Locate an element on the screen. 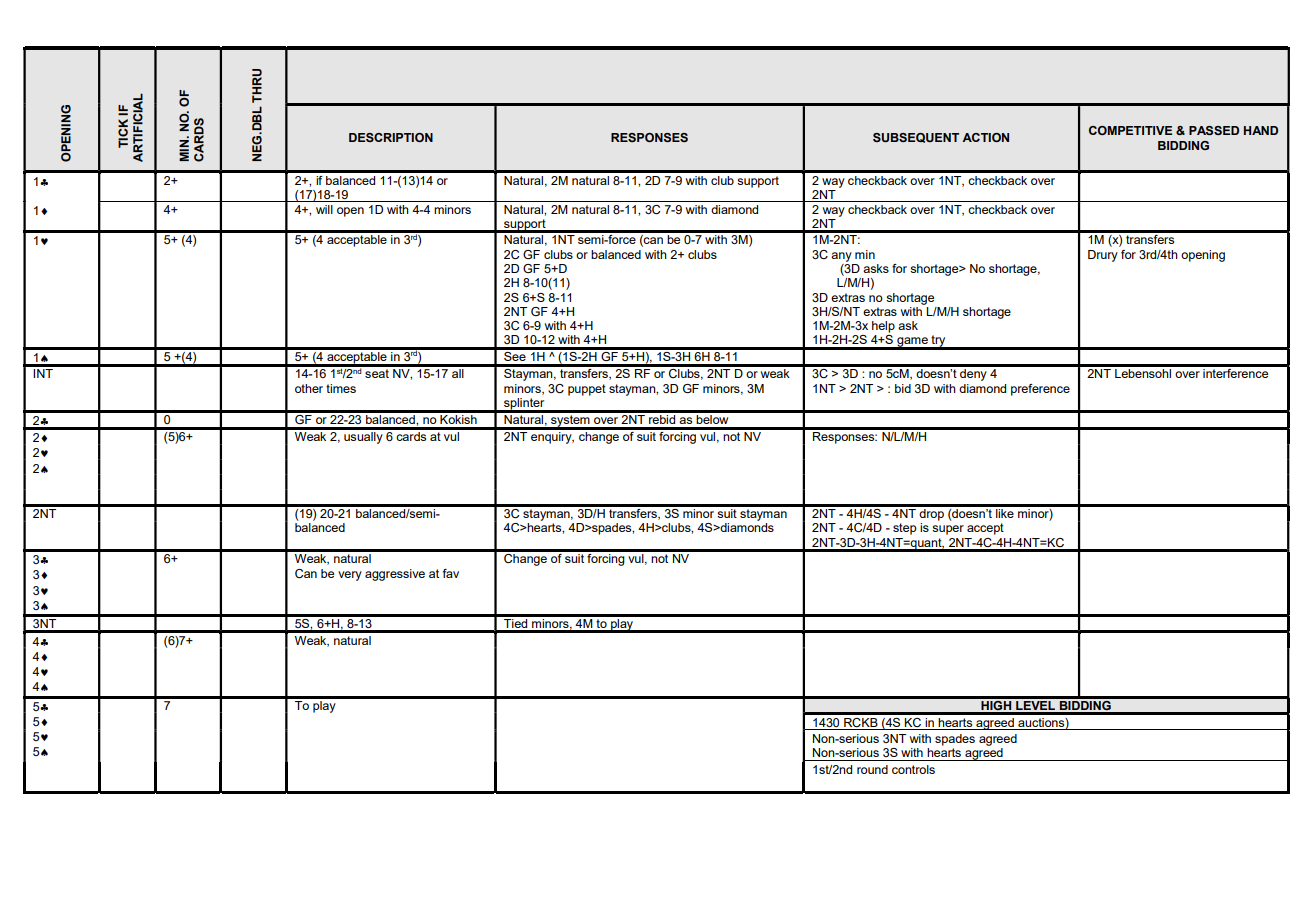 The image size is (1308, 924). SUBSEQUENT is located at coordinates (916, 138).
